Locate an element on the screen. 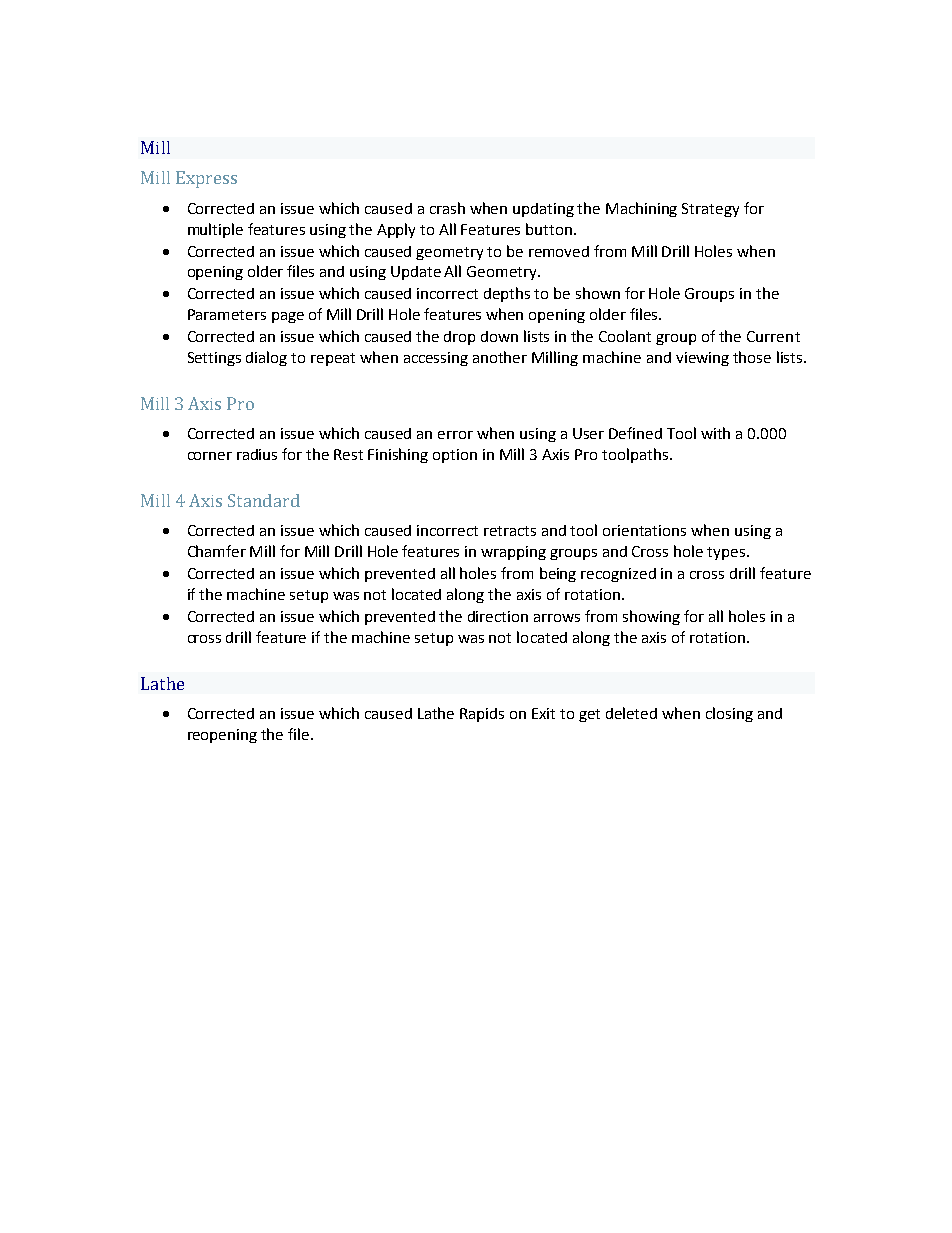  wrapping is located at coordinates (513, 553).
